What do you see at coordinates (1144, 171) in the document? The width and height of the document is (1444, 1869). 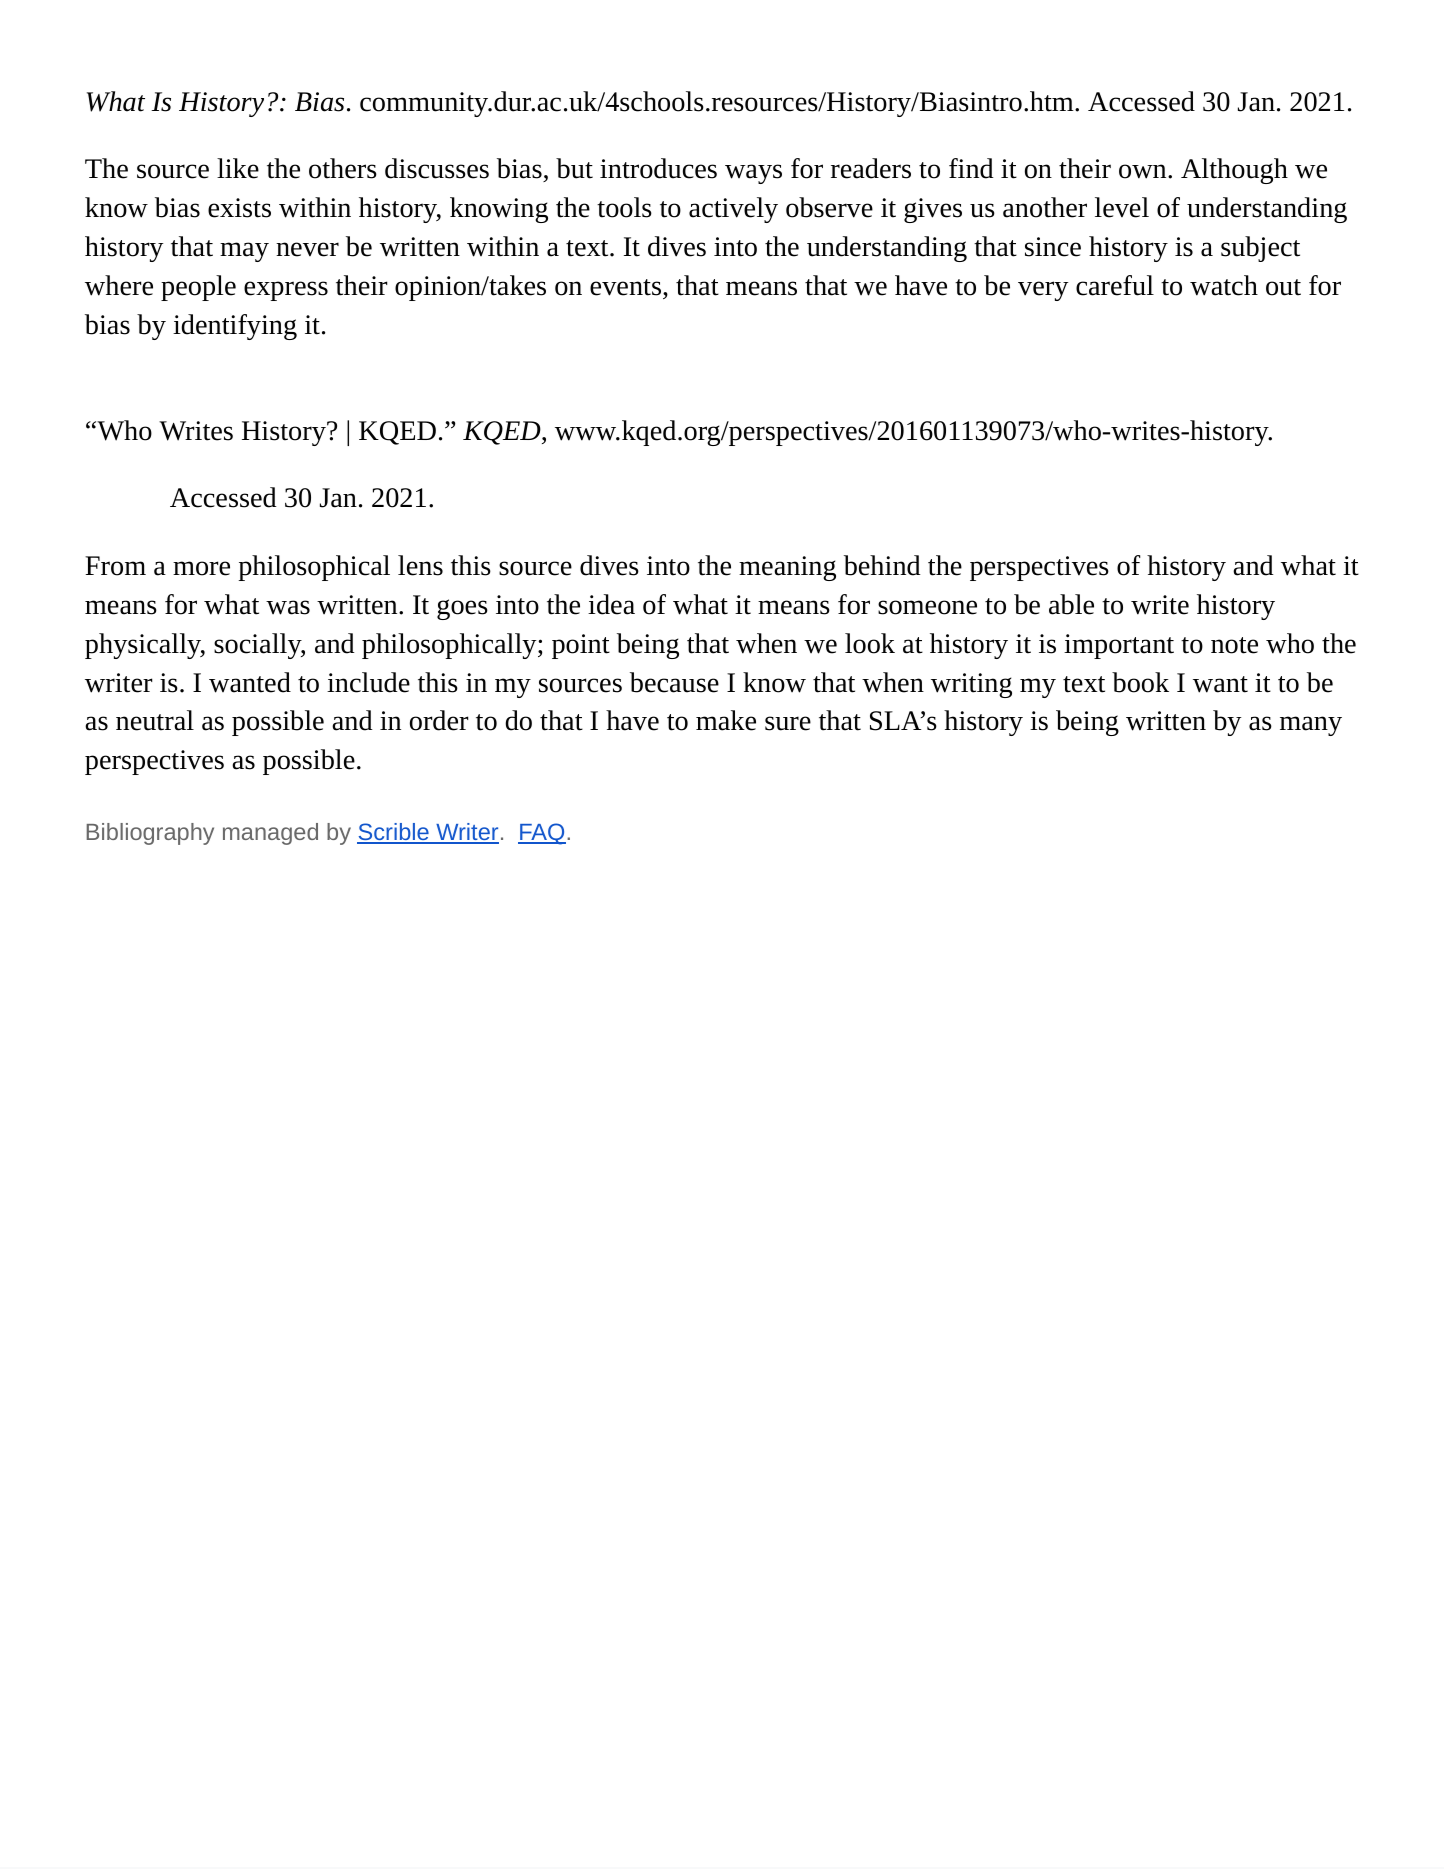 I see `own` at bounding box center [1144, 171].
